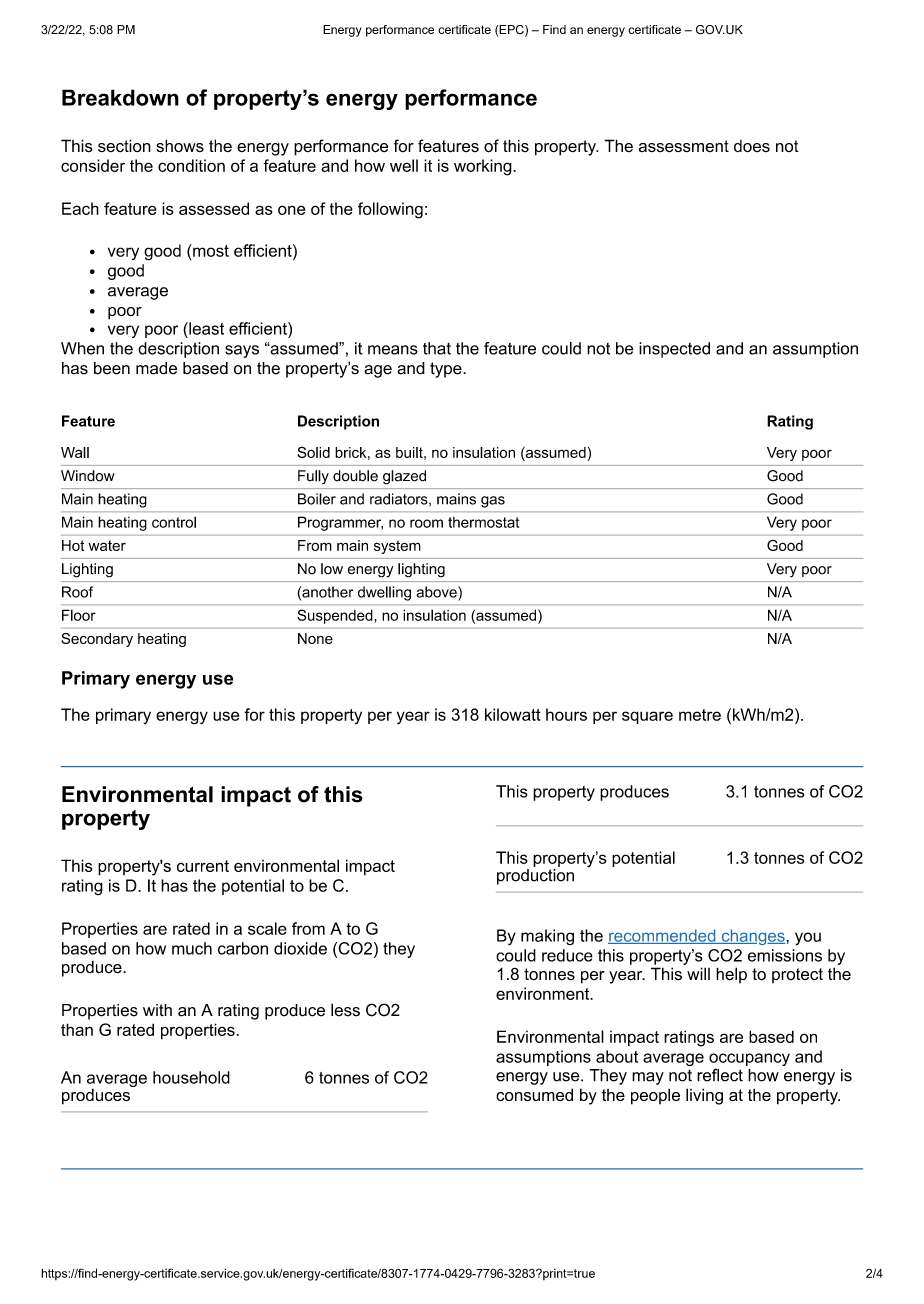  I want to click on above, so click(437, 592).
